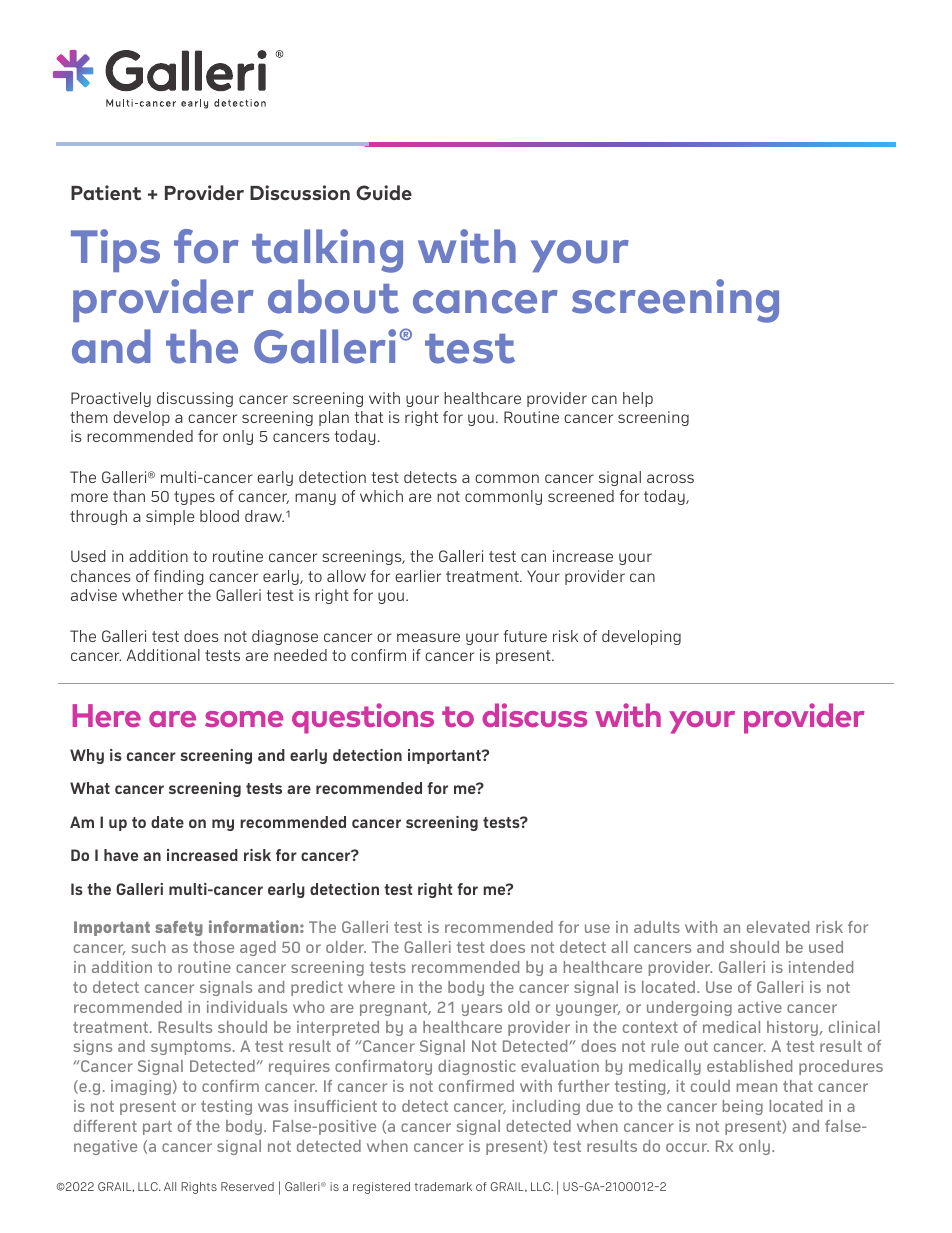 The image size is (952, 1233). What do you see at coordinates (778, 927) in the document?
I see `elevated` at bounding box center [778, 927].
